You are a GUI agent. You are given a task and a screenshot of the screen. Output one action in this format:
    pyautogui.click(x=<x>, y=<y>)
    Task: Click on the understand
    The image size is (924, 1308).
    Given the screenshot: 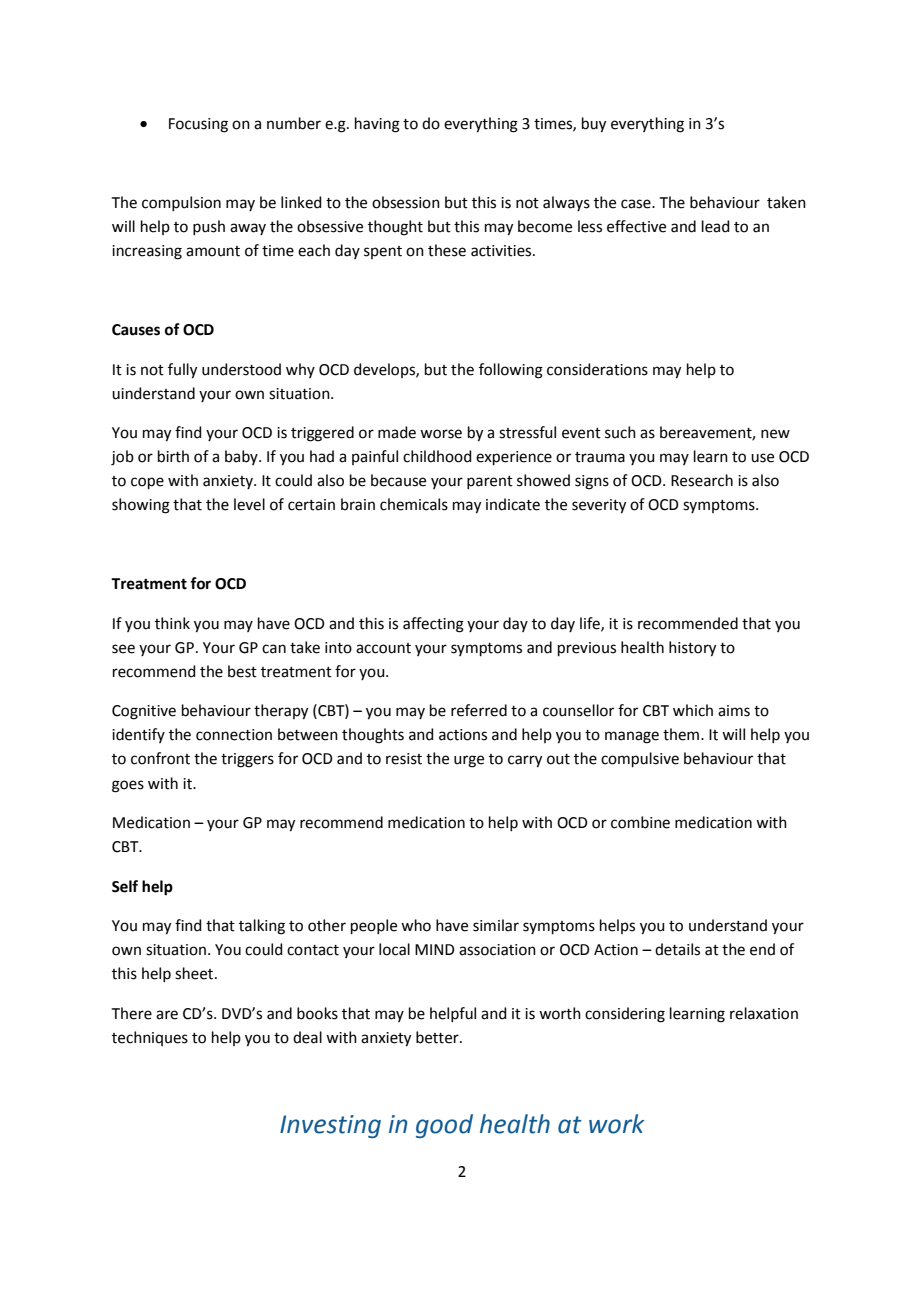 What is the action you would take?
    pyautogui.click(x=728, y=925)
